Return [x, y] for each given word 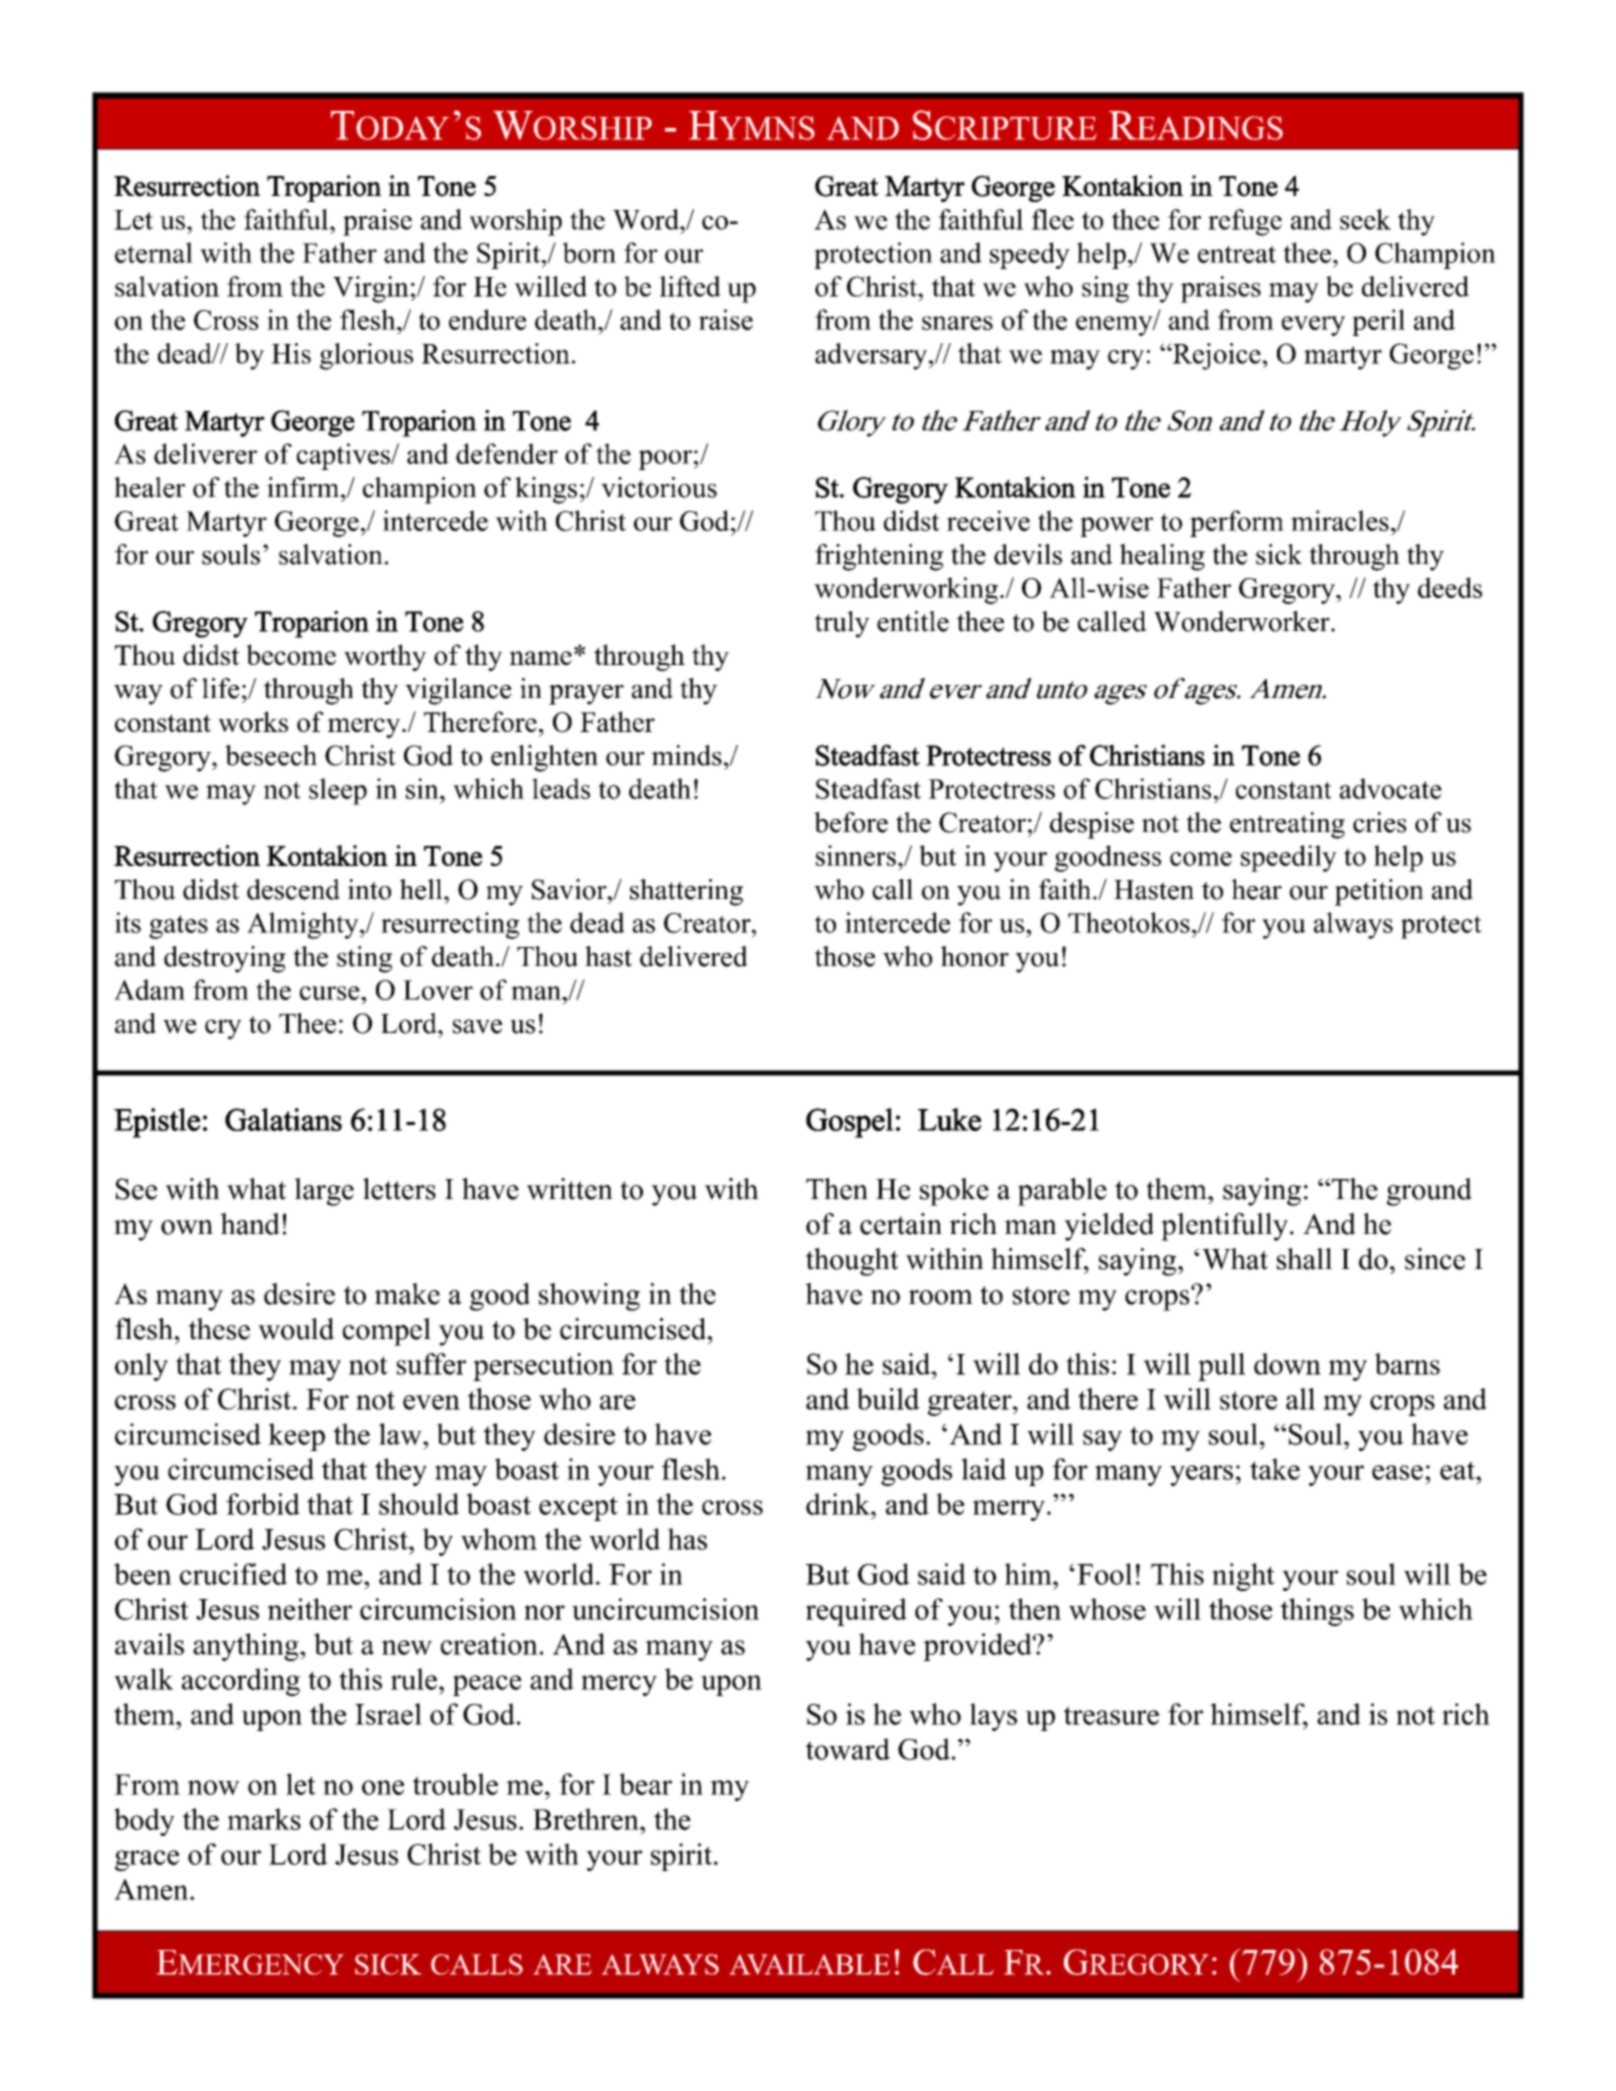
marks [264, 1819]
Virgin [371, 289]
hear [1257, 889]
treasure [1111, 1715]
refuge [1245, 222]
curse [331, 993]
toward [848, 1749]
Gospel [850, 1123]
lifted [690, 286]
